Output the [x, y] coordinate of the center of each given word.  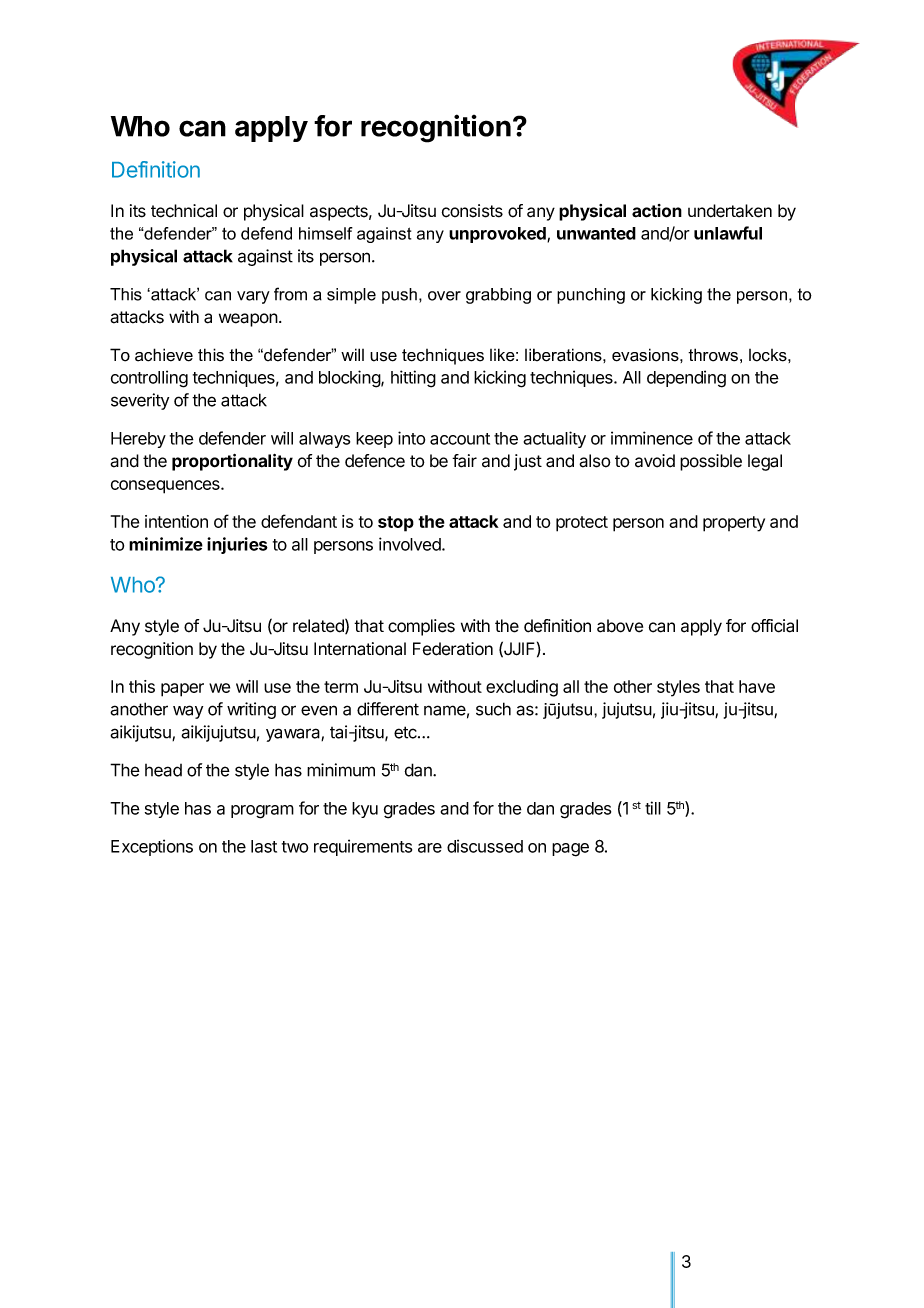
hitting [413, 379]
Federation [453, 649]
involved [411, 544]
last [264, 846]
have [757, 686]
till [653, 808]
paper [182, 690]
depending [686, 379]
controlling [149, 379]
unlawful [728, 233]
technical [184, 211]
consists [472, 211]
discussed [485, 846]
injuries [237, 545]
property [734, 524]
